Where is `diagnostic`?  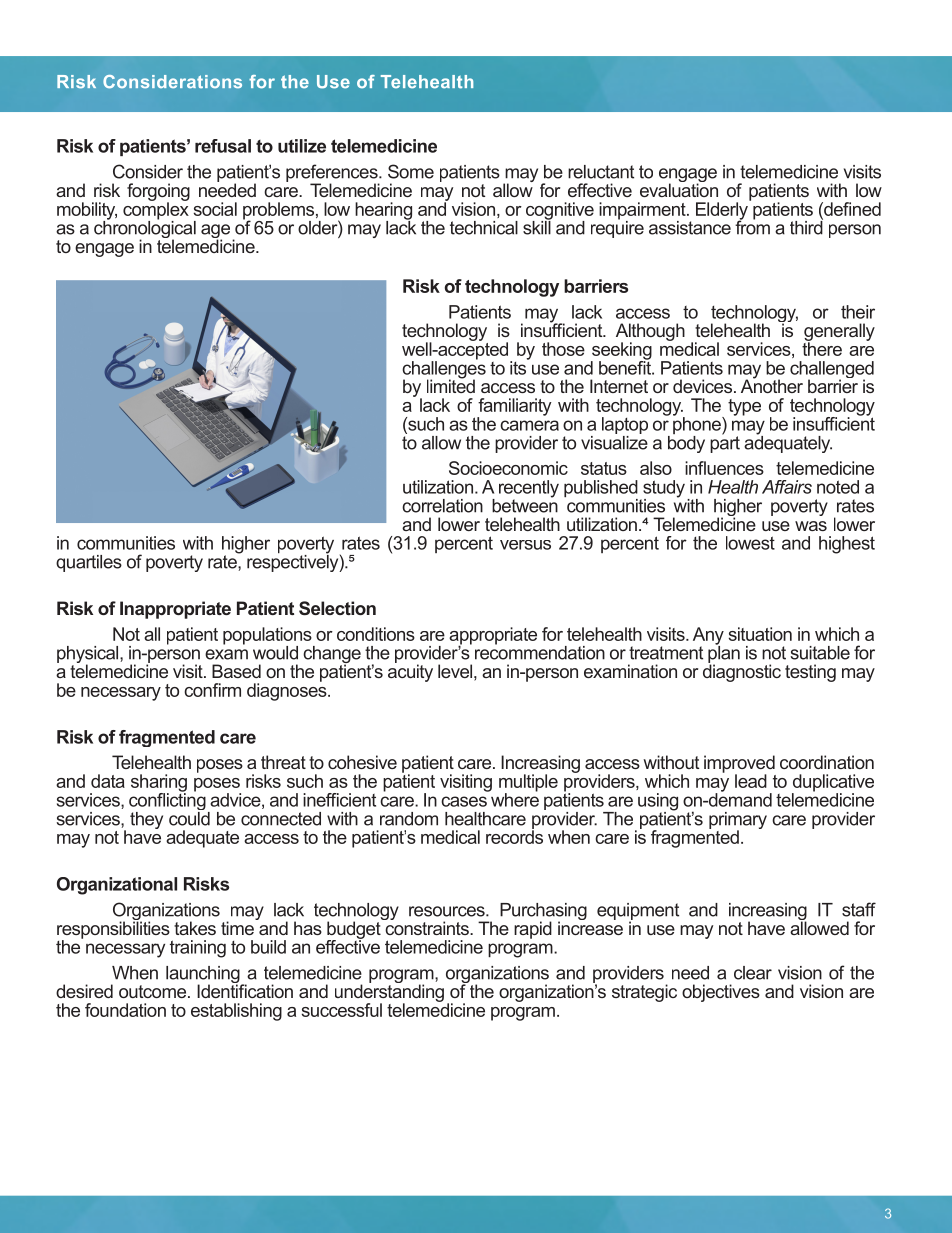 diagnostic is located at coordinates (742, 672).
